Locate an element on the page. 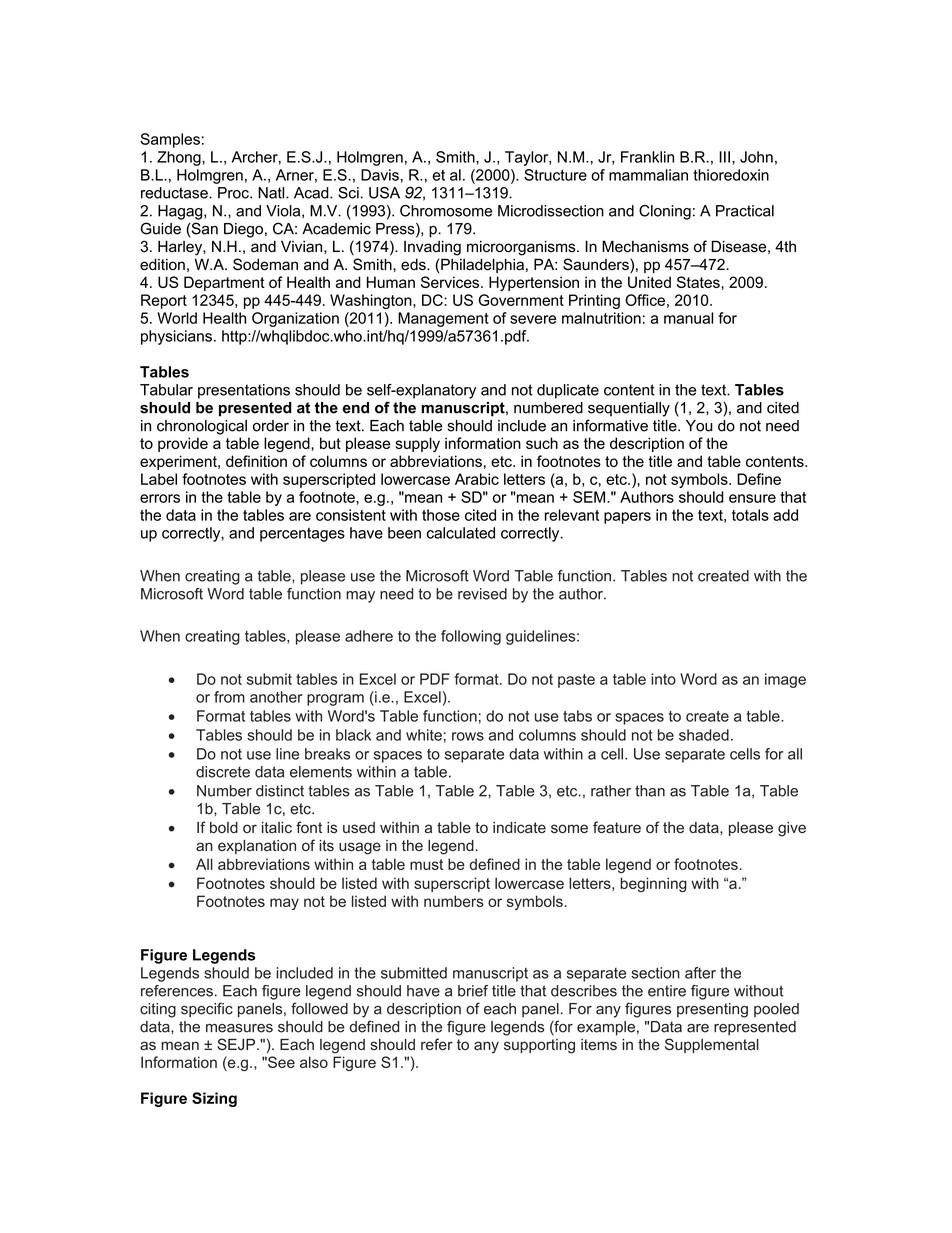  presentations is located at coordinates (244, 391).
